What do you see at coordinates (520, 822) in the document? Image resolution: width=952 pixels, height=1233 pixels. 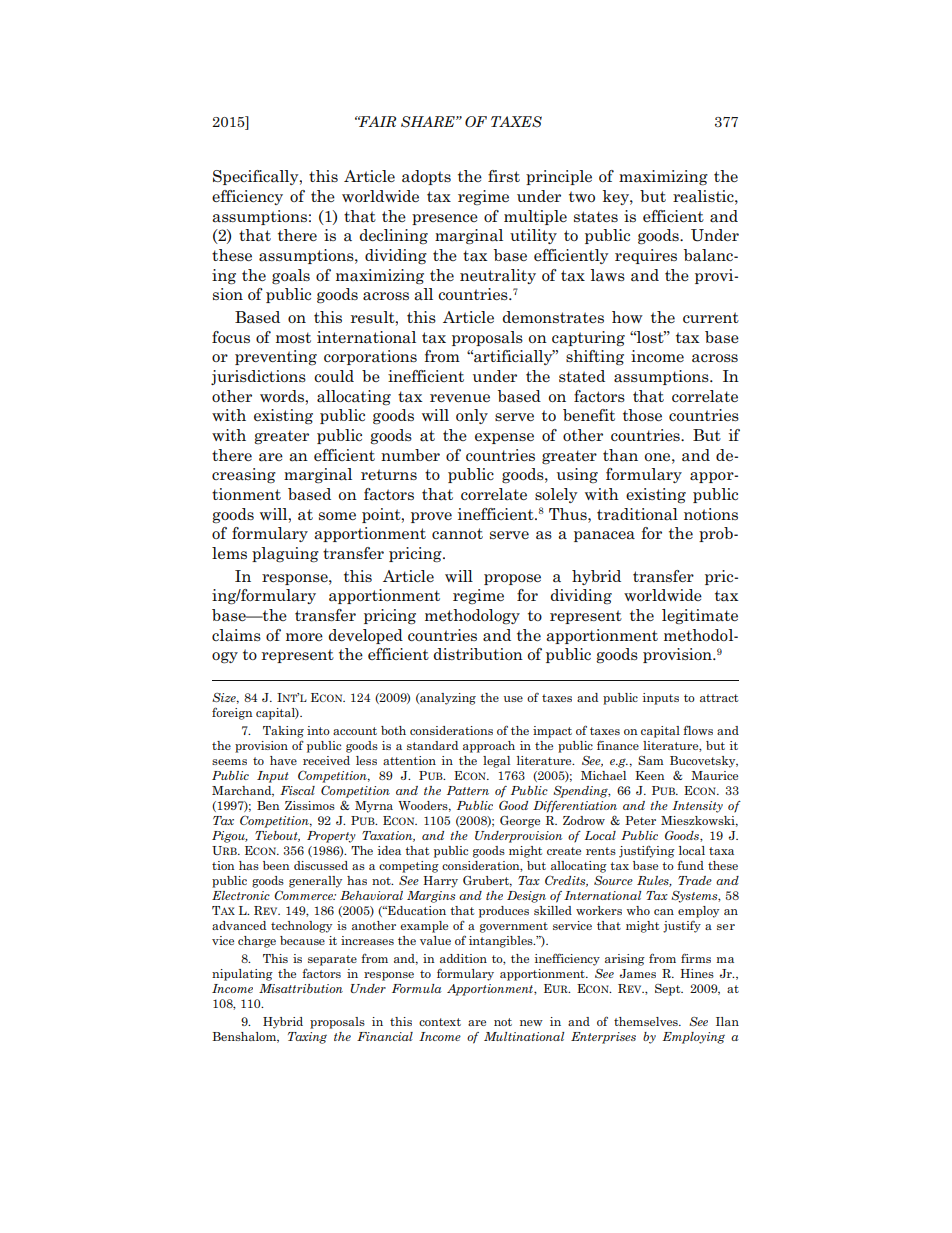 I see `George` at bounding box center [520, 822].
